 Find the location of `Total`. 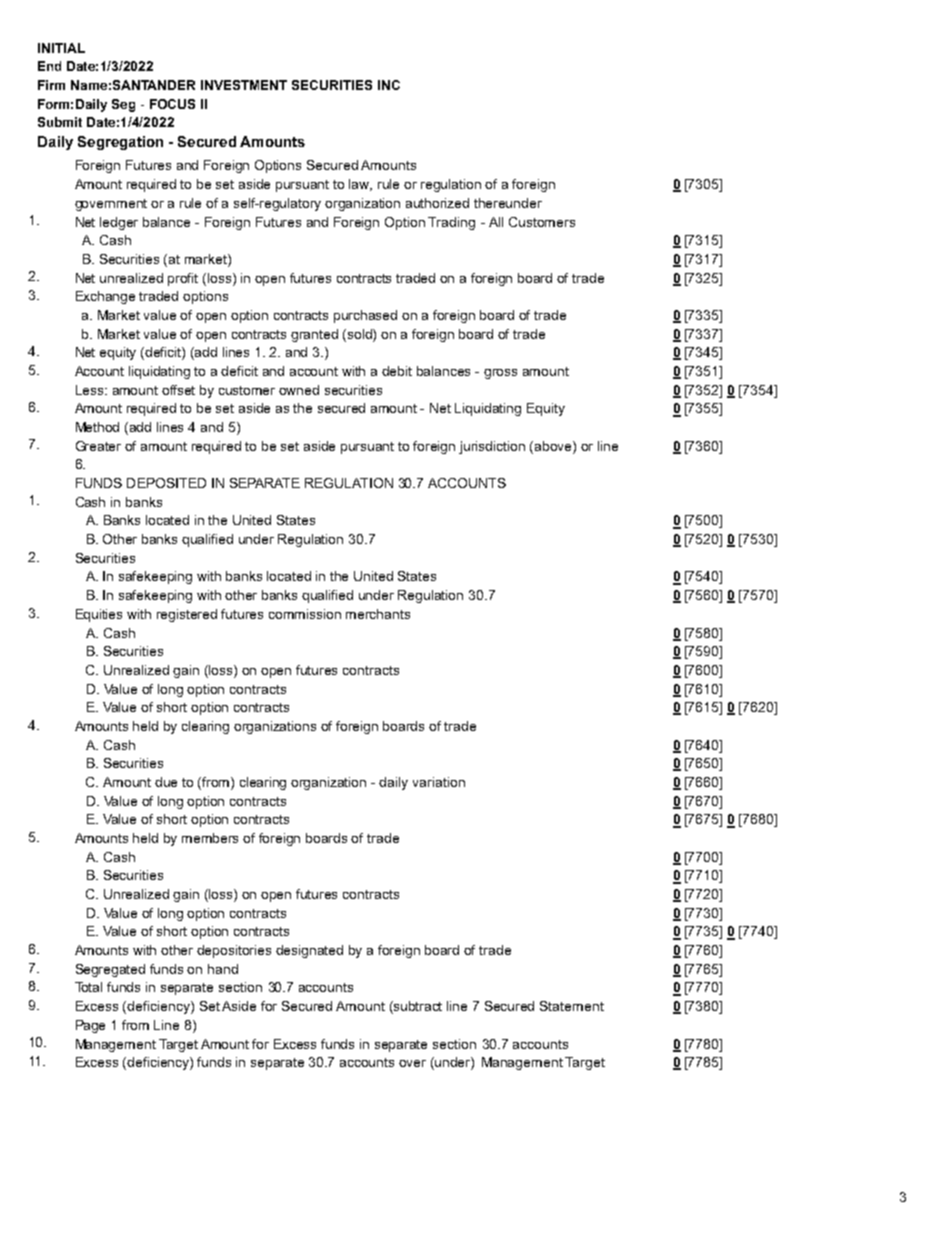

Total is located at coordinates (88, 987).
